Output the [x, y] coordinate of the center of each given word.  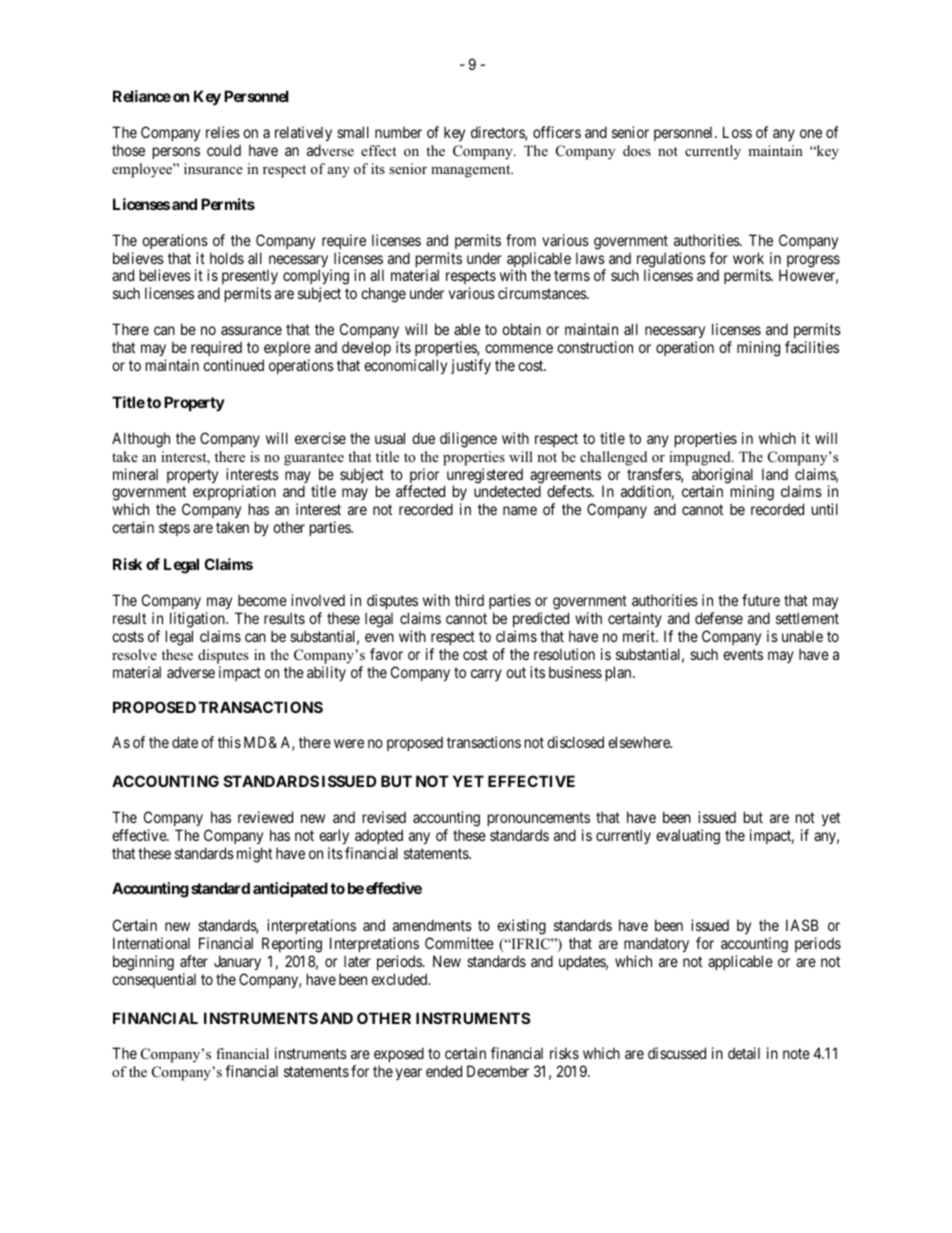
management [472, 171]
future [761, 600]
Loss [737, 132]
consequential [154, 980]
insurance [213, 168]
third [469, 600]
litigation [198, 620]
